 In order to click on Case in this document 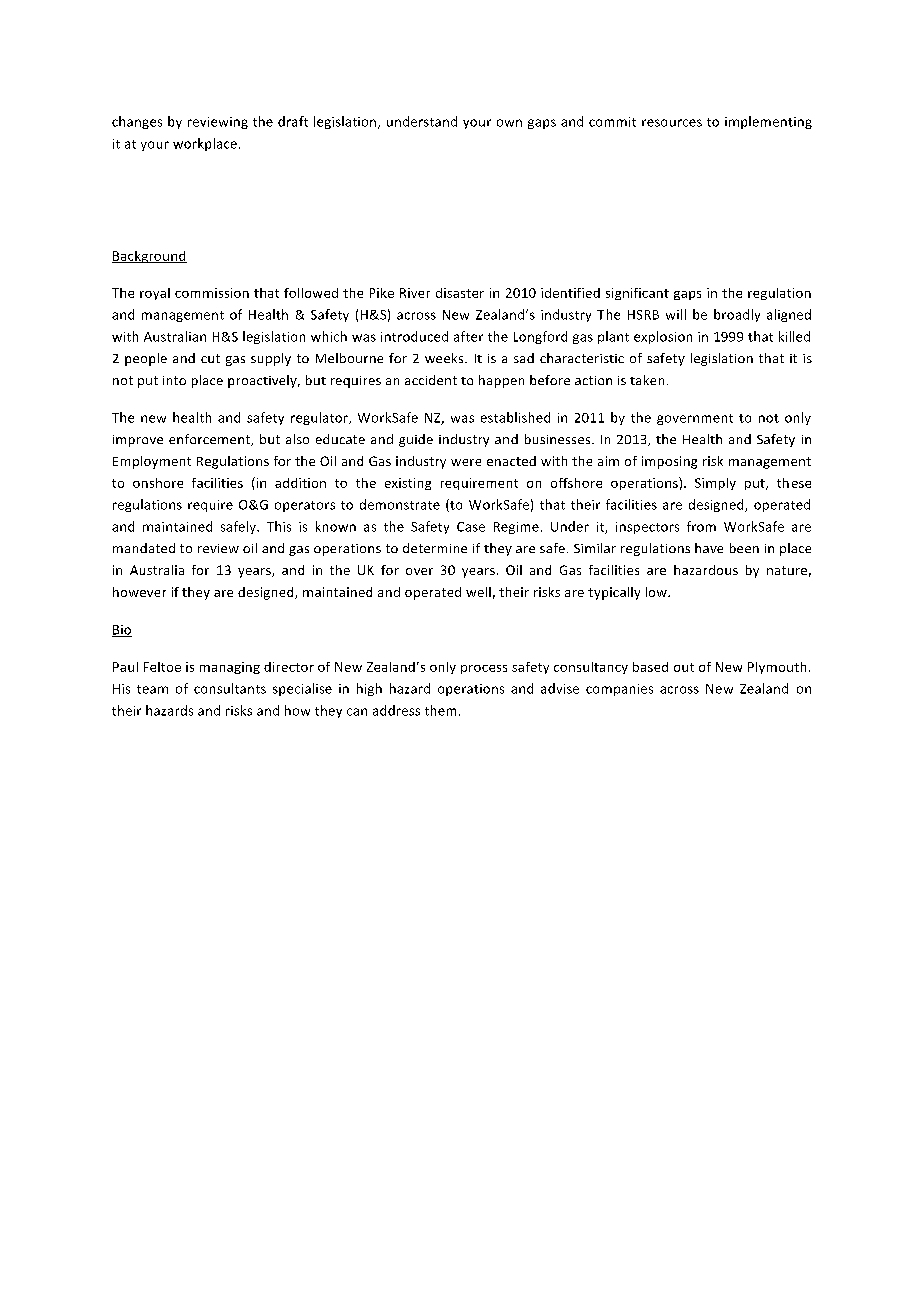, I will do `click(471, 527)`.
